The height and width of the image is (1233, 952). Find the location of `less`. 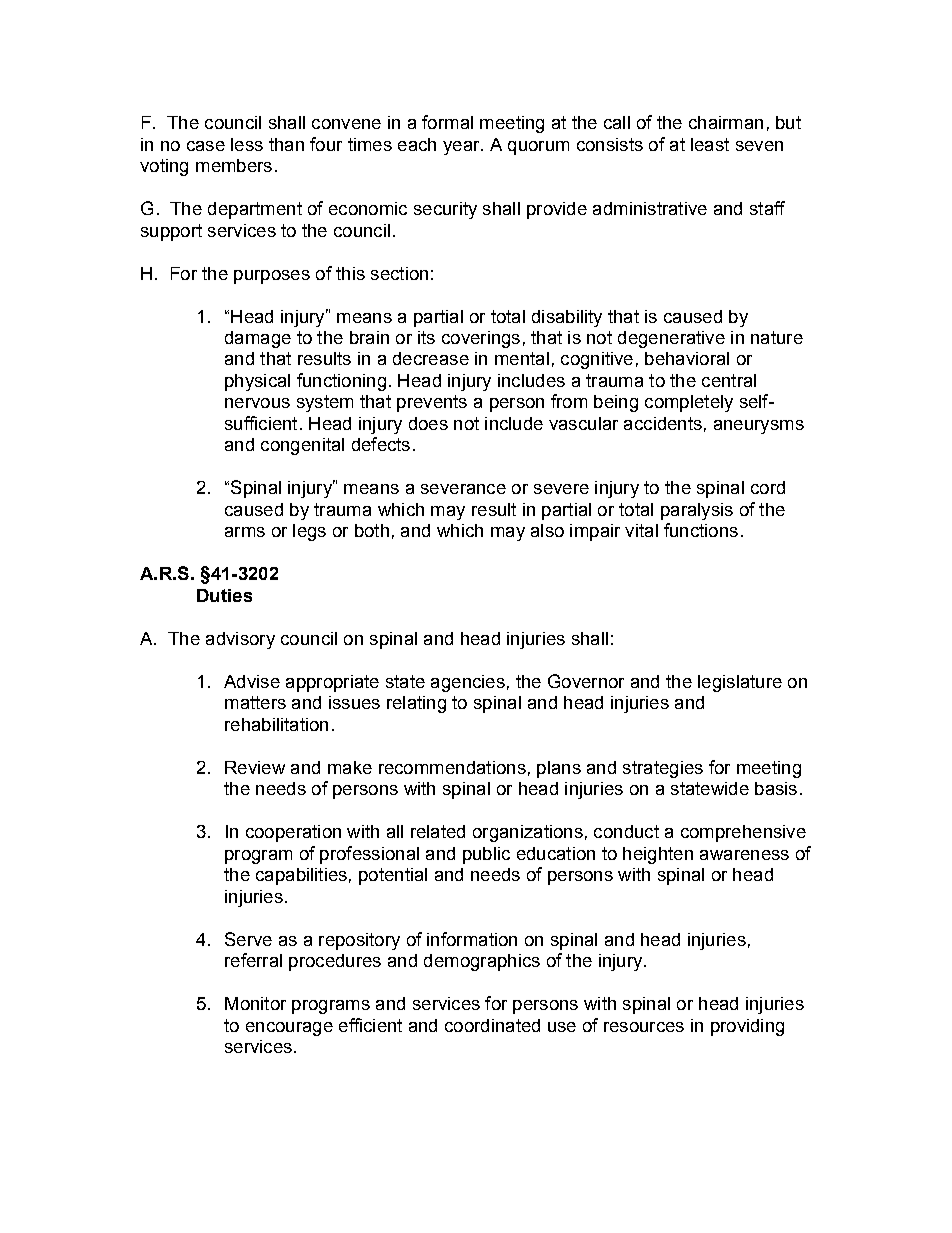

less is located at coordinates (247, 144).
